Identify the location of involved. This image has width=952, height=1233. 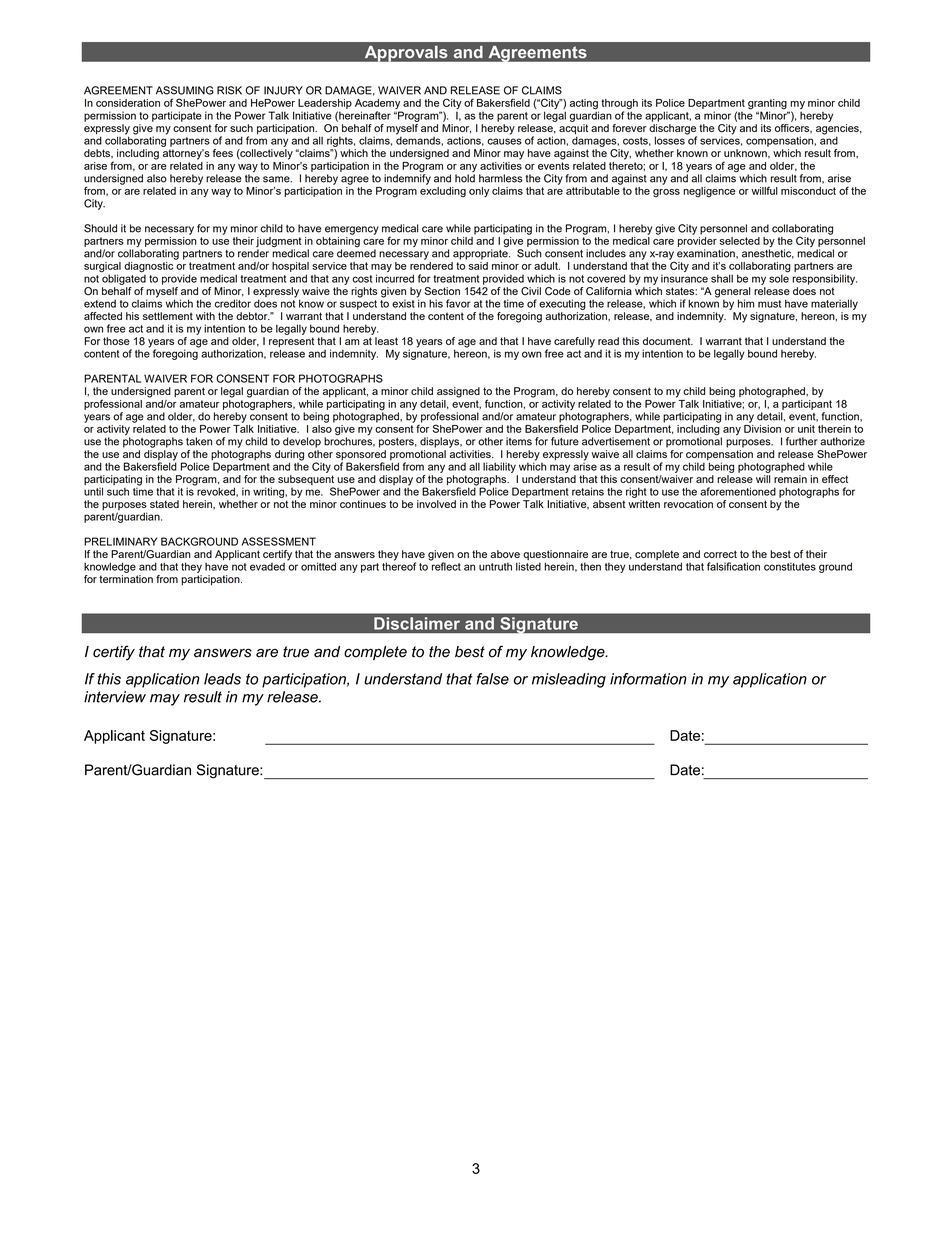
(436, 504).
